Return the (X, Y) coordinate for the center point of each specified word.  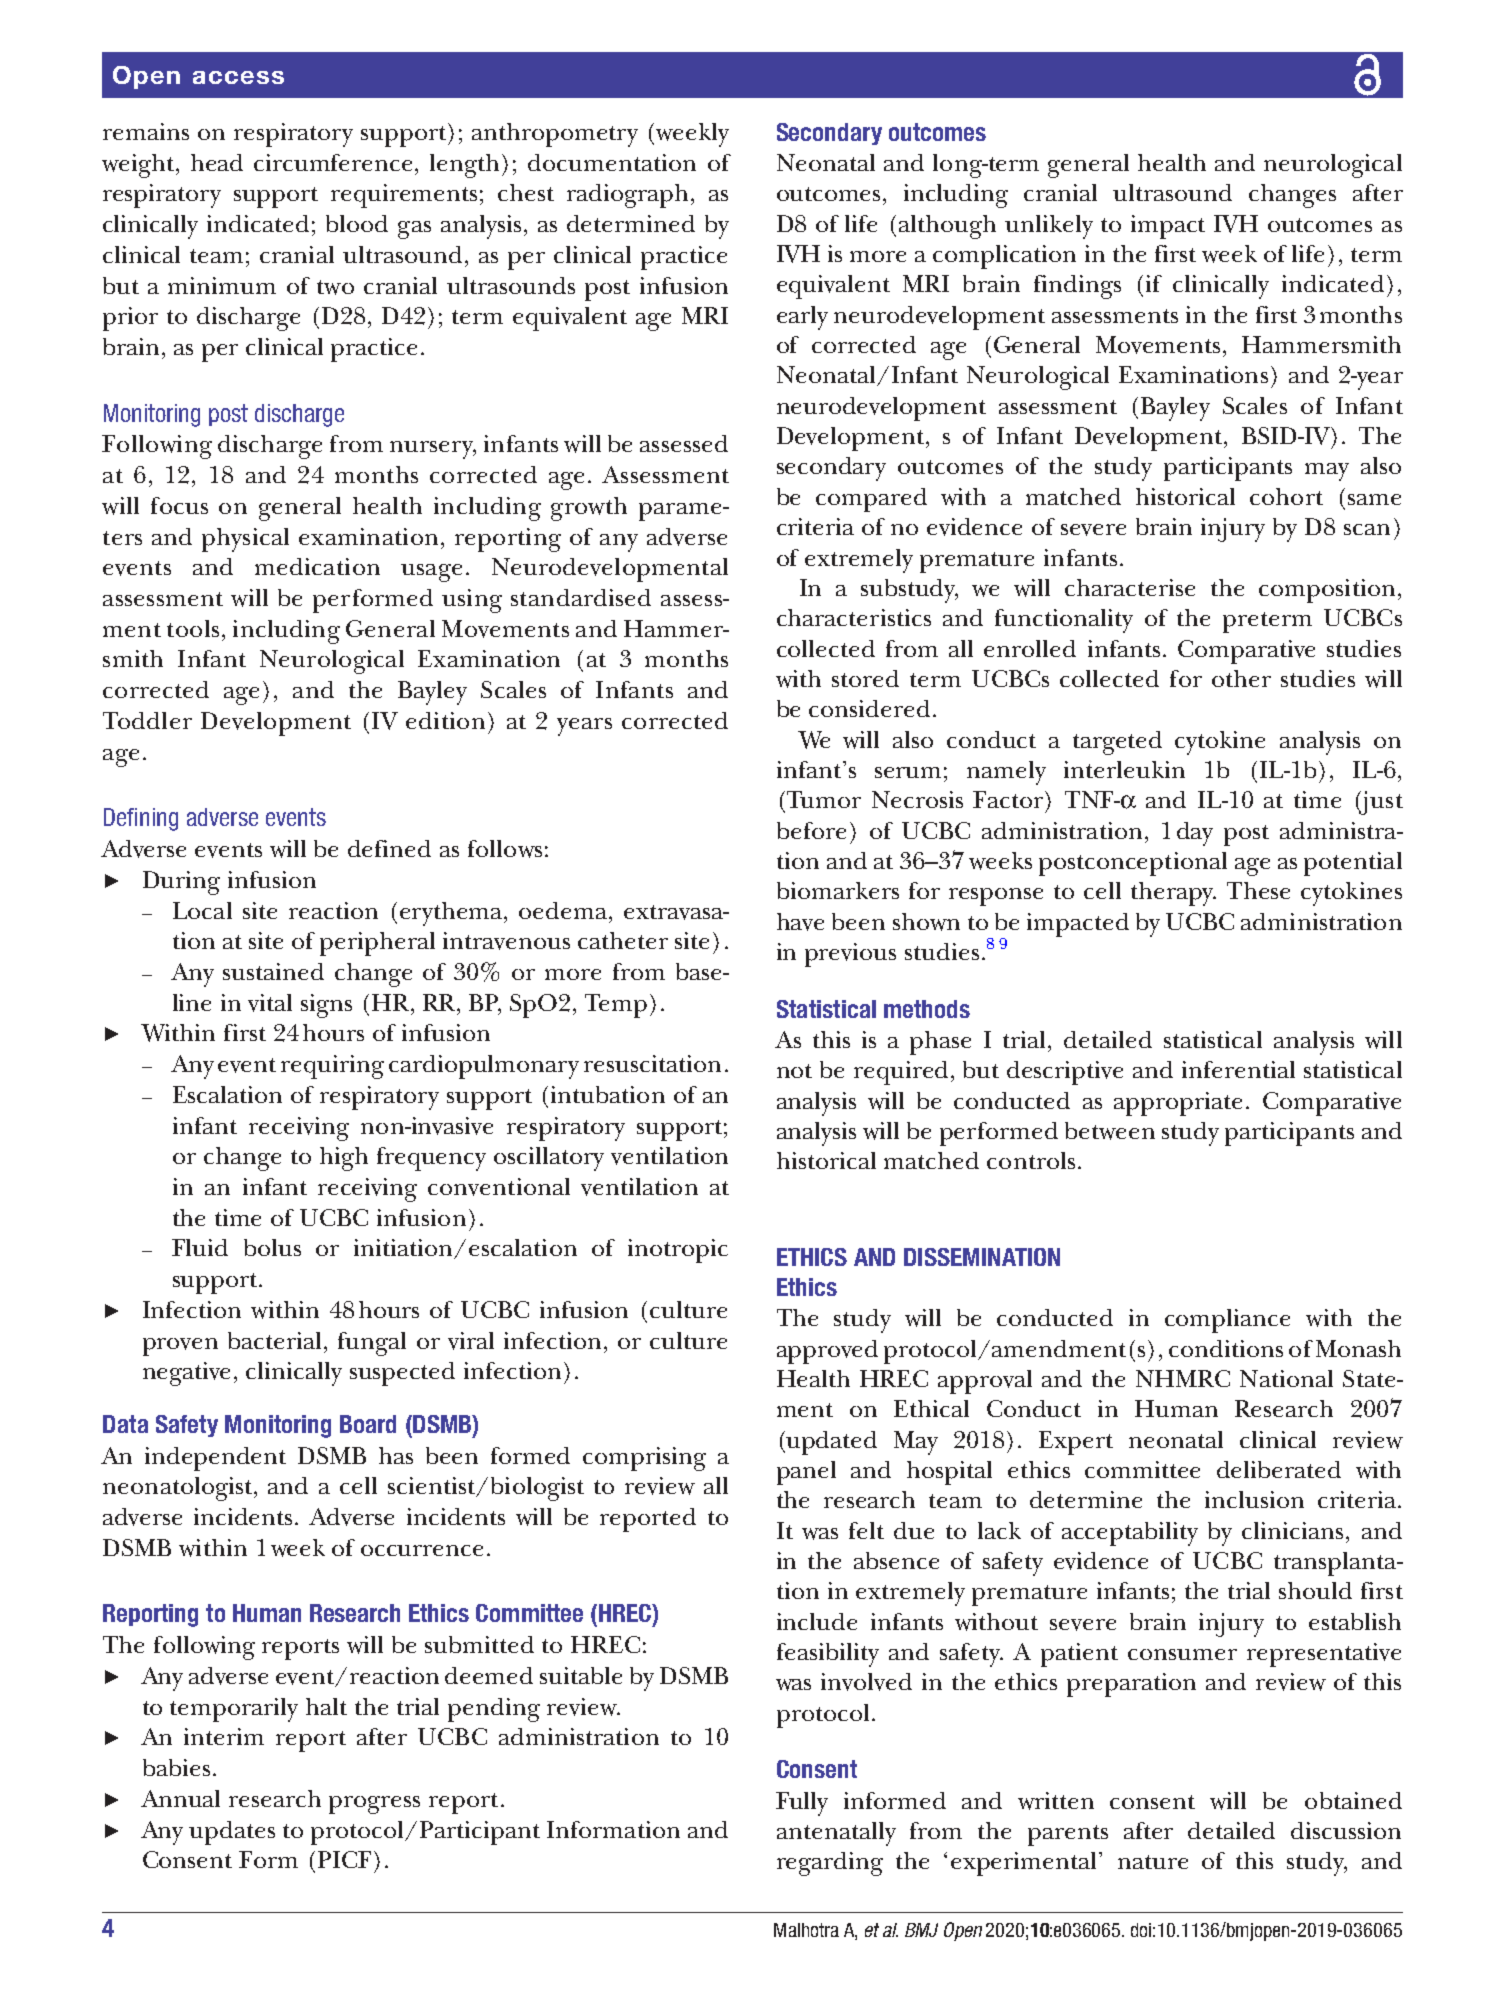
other (1241, 678)
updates (232, 1833)
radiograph (627, 196)
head (217, 162)
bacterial (274, 1340)
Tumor (824, 799)
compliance (1227, 1321)
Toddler (147, 720)
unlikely (1049, 227)
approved (827, 1352)
